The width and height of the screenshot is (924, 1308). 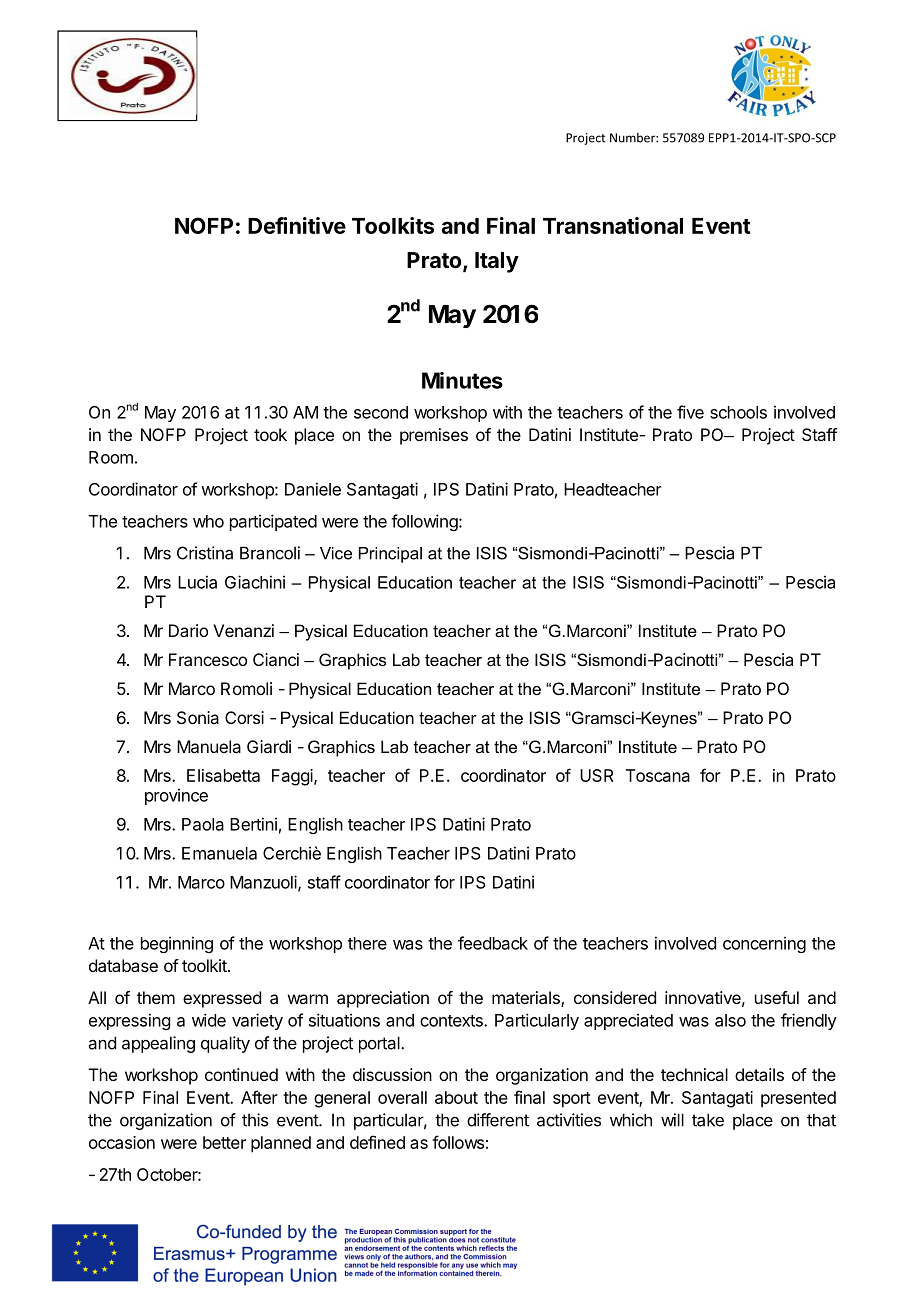 I want to click on about, so click(x=456, y=1097).
